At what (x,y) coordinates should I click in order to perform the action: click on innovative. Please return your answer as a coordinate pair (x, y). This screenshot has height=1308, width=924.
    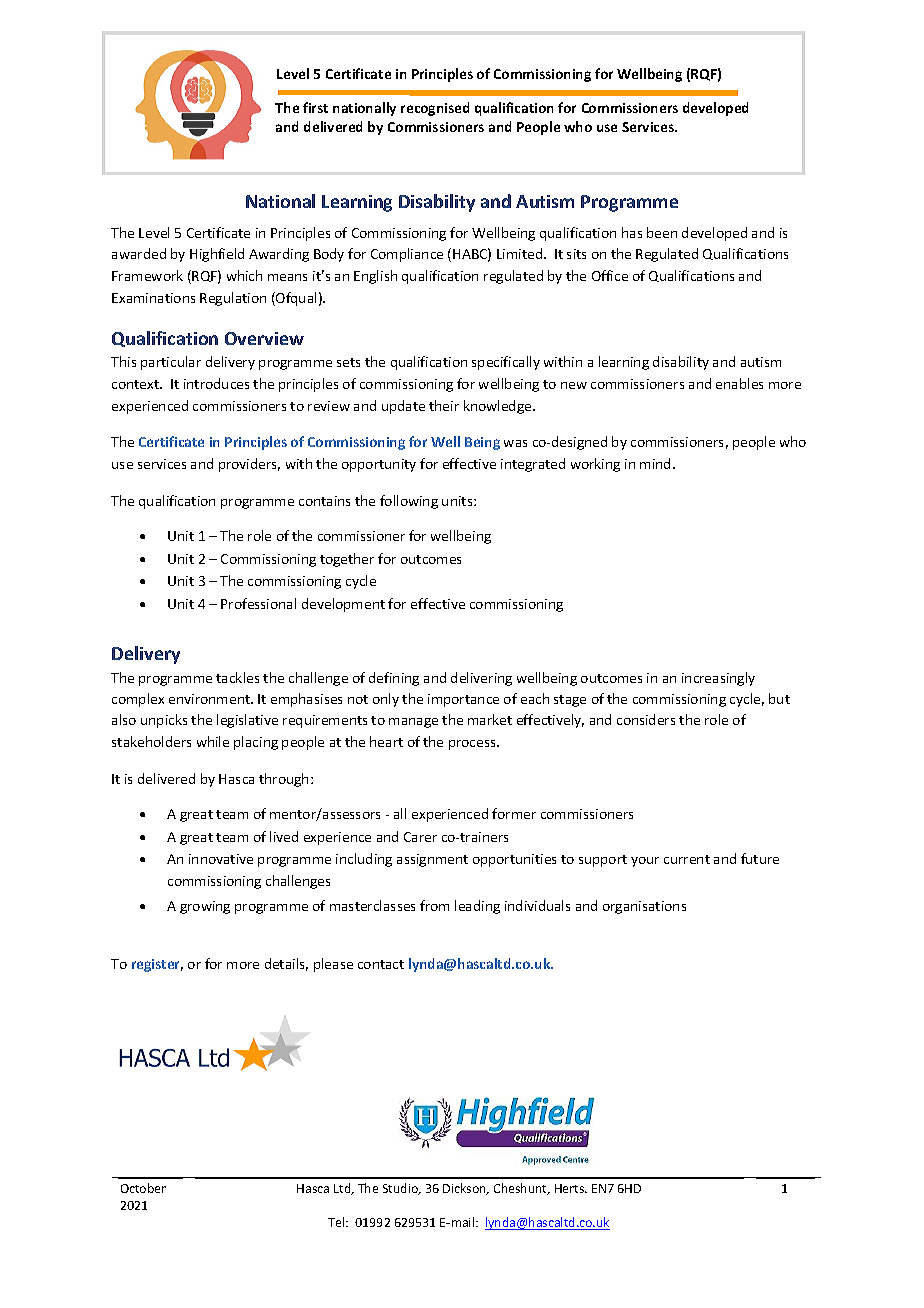
    Looking at the image, I should click on (221, 859).
